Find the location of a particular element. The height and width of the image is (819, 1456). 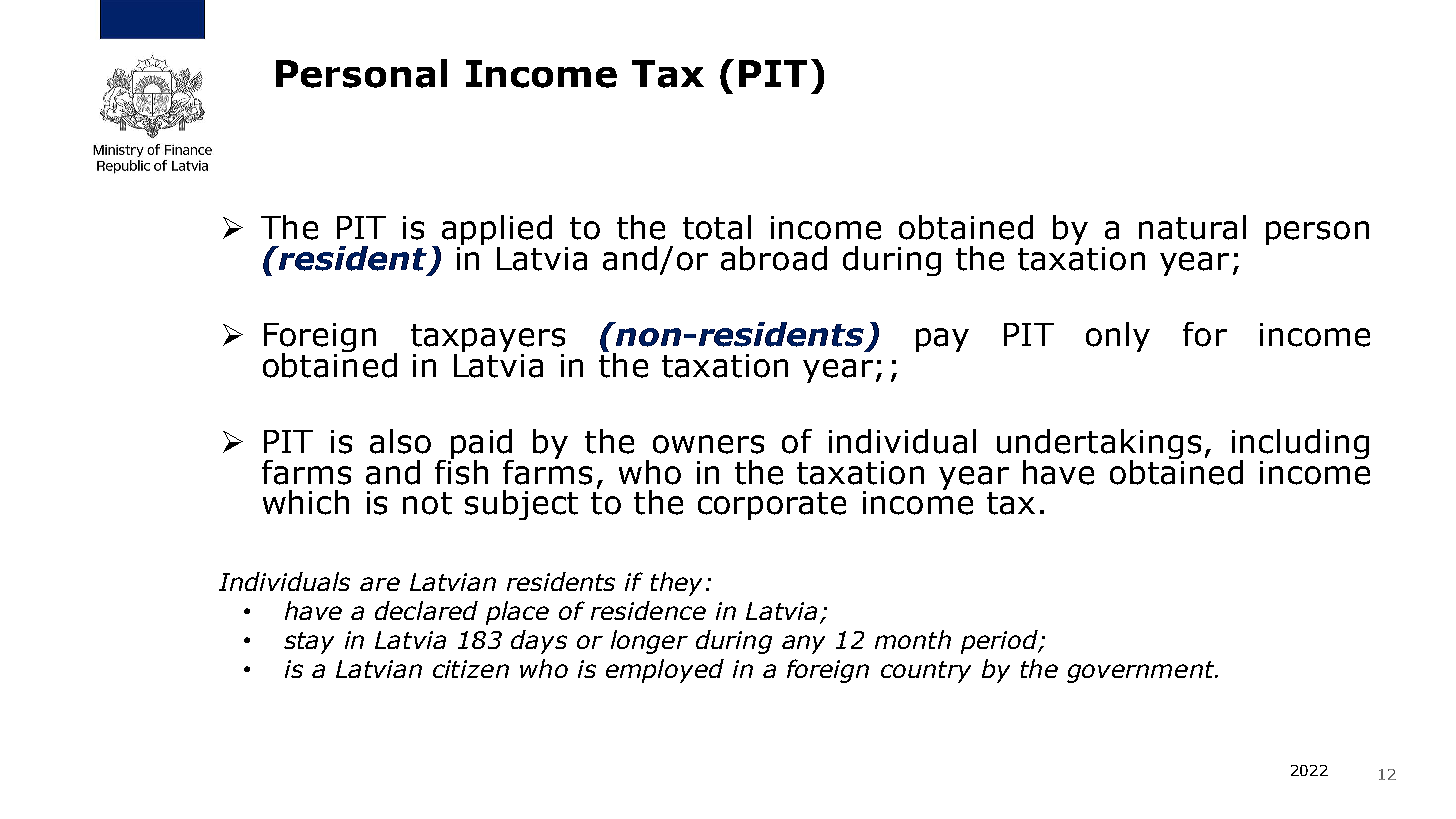

abroad is located at coordinates (774, 258).
